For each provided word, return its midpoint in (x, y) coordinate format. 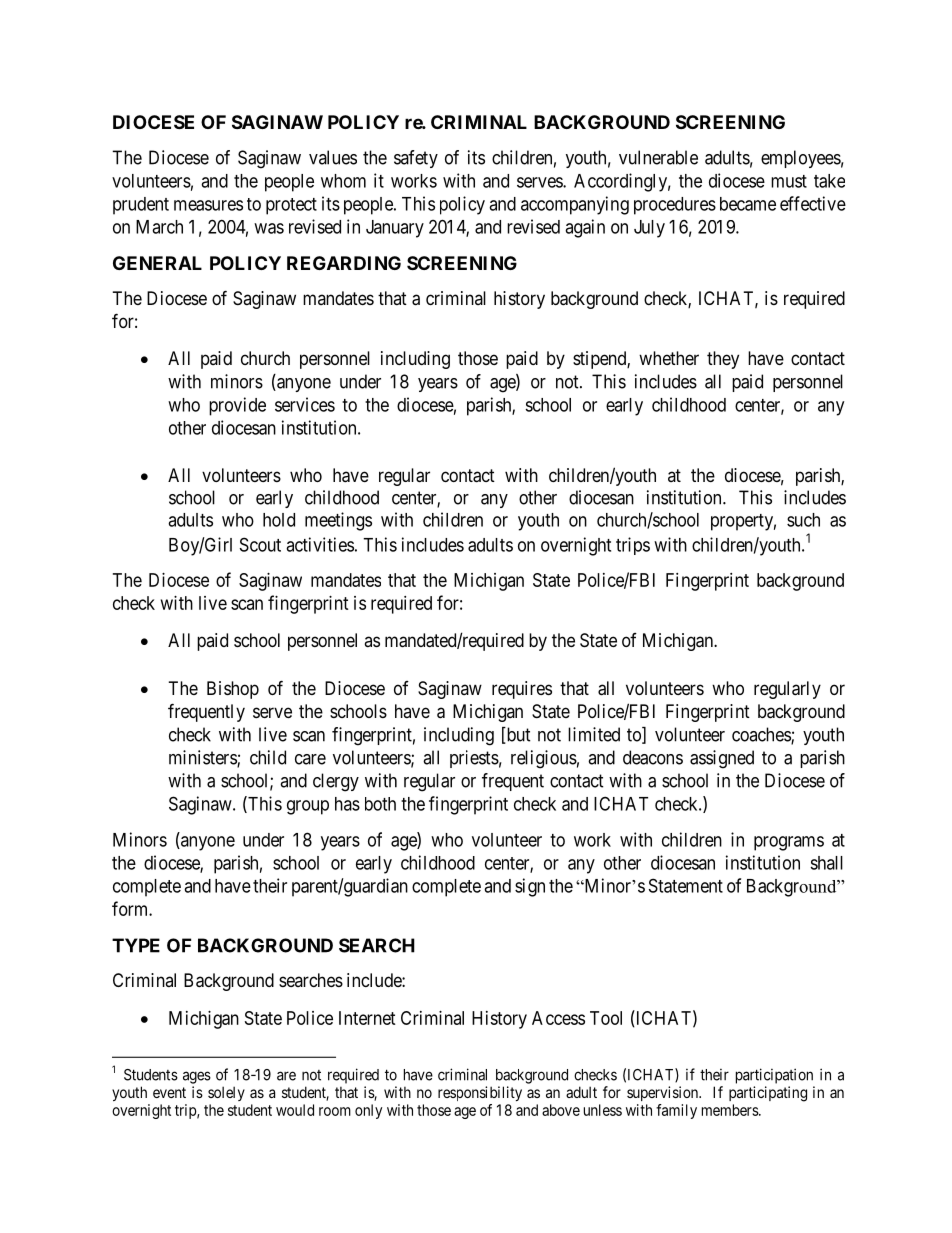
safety (416, 159)
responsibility (480, 1093)
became (748, 204)
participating (768, 1094)
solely (226, 1093)
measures (208, 205)
